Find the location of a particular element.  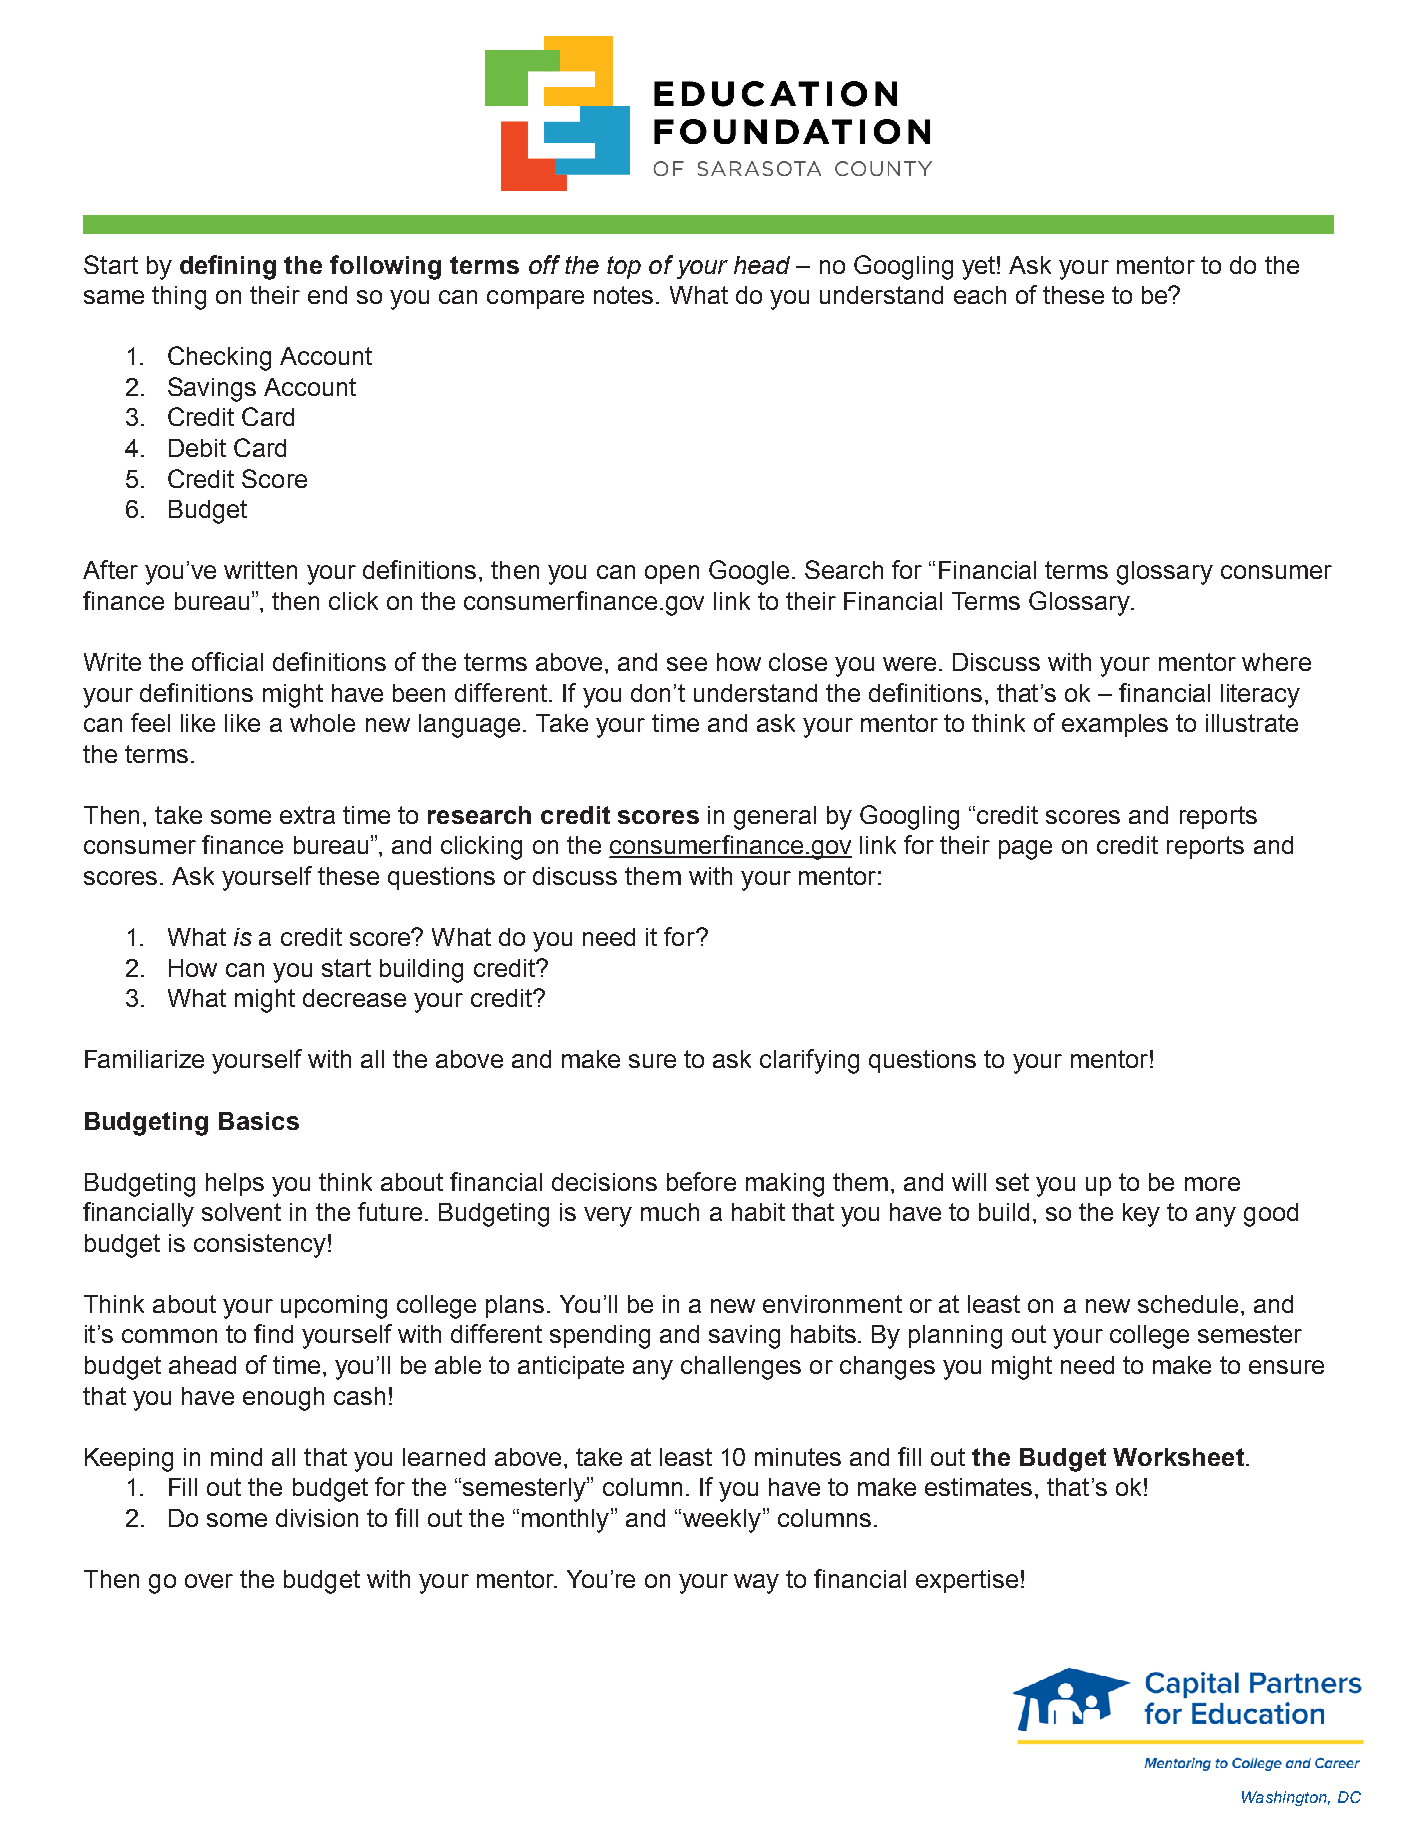

way is located at coordinates (756, 1584).
